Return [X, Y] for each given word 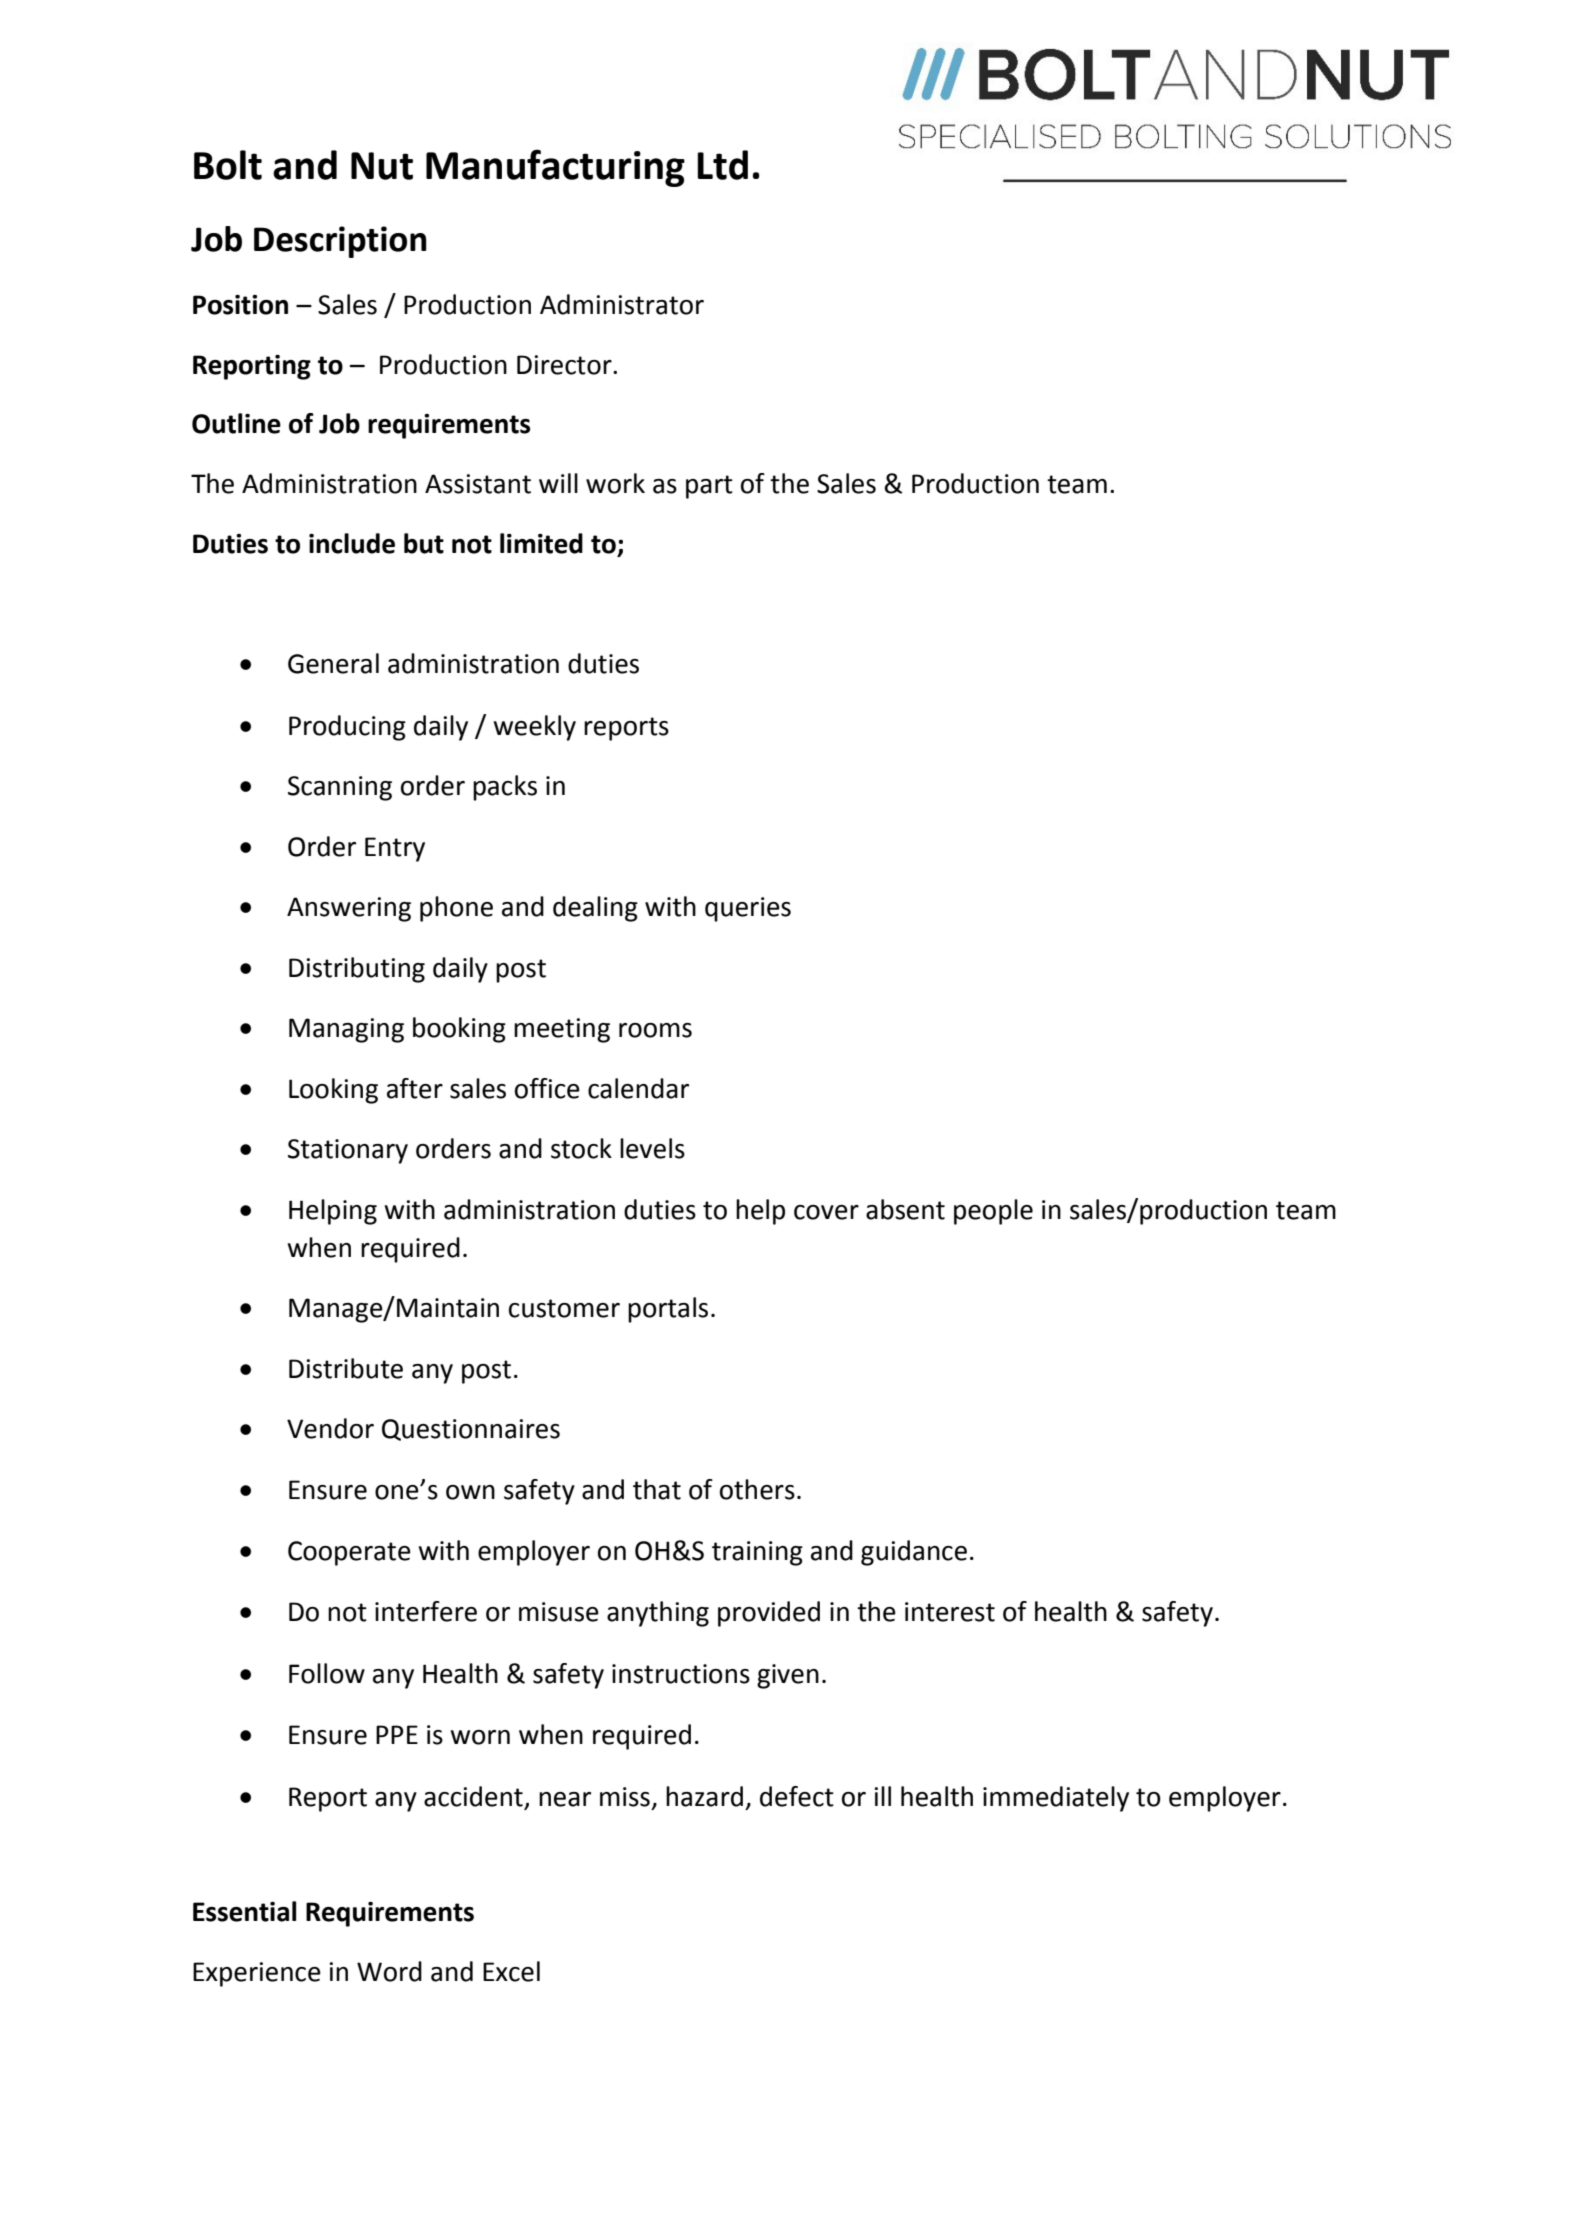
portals [668, 1310]
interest [950, 1612]
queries [748, 909]
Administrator [622, 304]
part [709, 487]
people [993, 1212]
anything [658, 1614]
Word [389, 1971]
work [615, 483]
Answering [349, 909]
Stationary [348, 1151]
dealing [595, 909]
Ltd [722, 165]
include [352, 543]
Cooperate [349, 1553]
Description [340, 242]
